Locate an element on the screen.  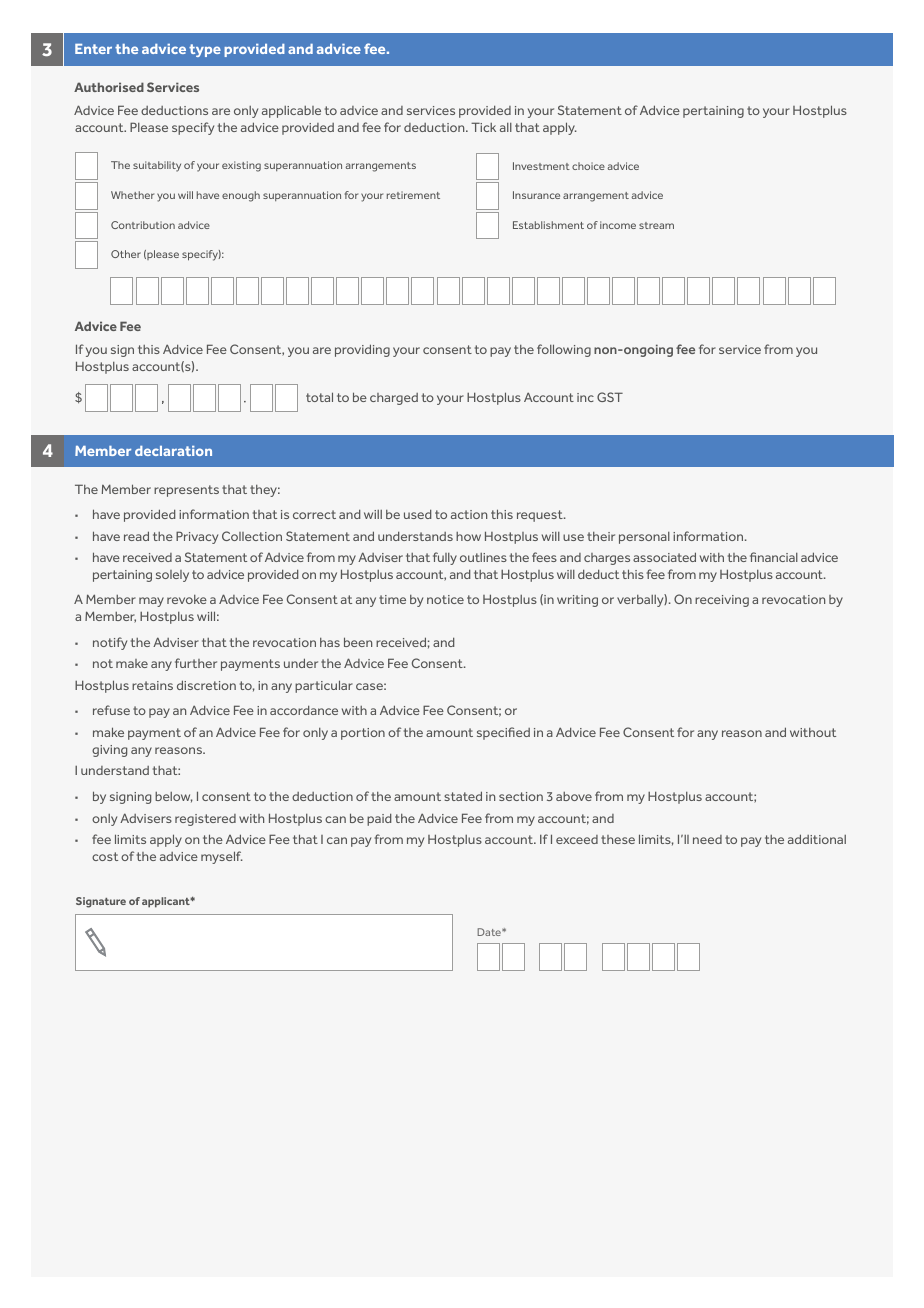
notice is located at coordinates (445, 599).
